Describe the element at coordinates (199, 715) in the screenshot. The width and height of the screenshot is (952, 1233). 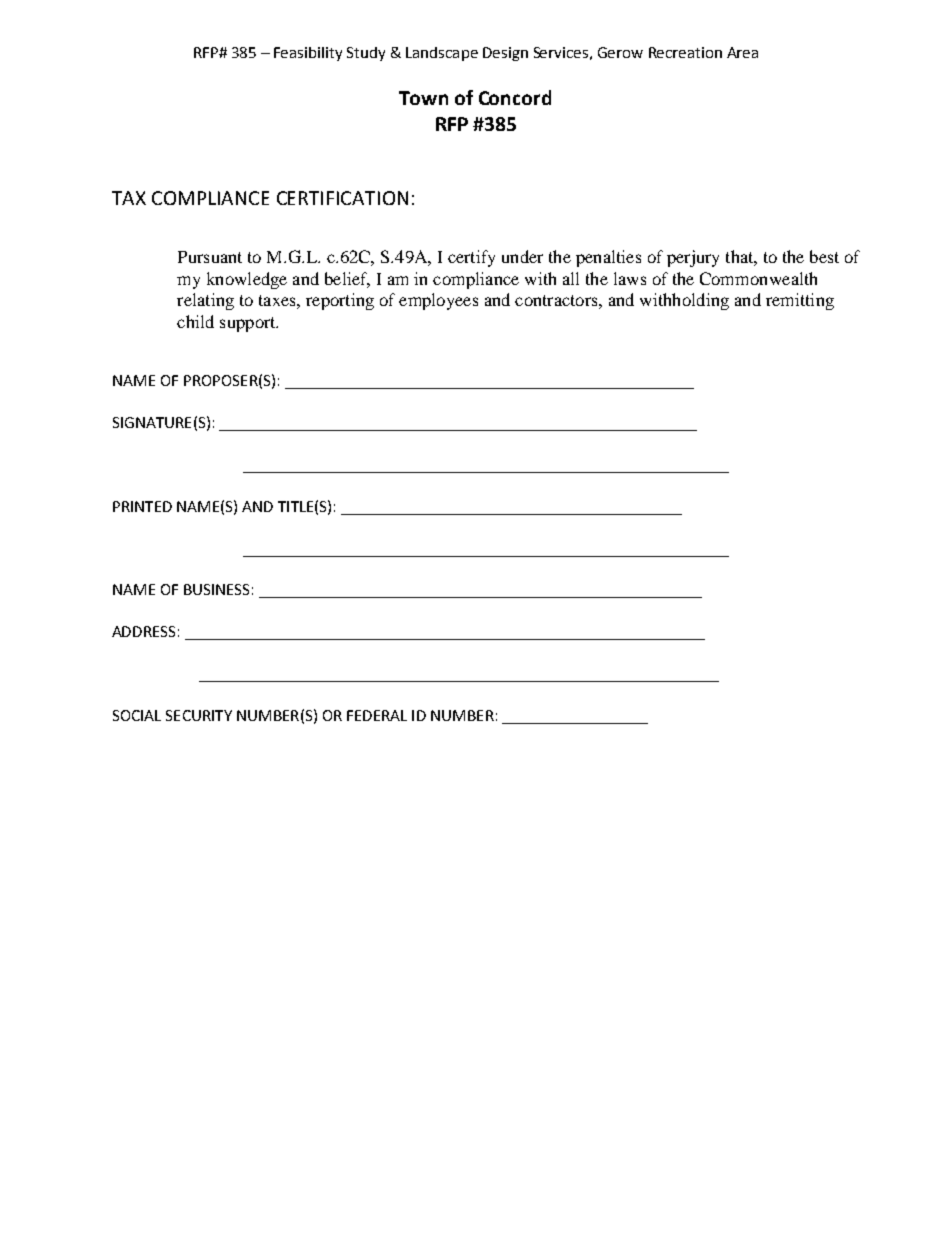
I see `SECURITY` at that location.
